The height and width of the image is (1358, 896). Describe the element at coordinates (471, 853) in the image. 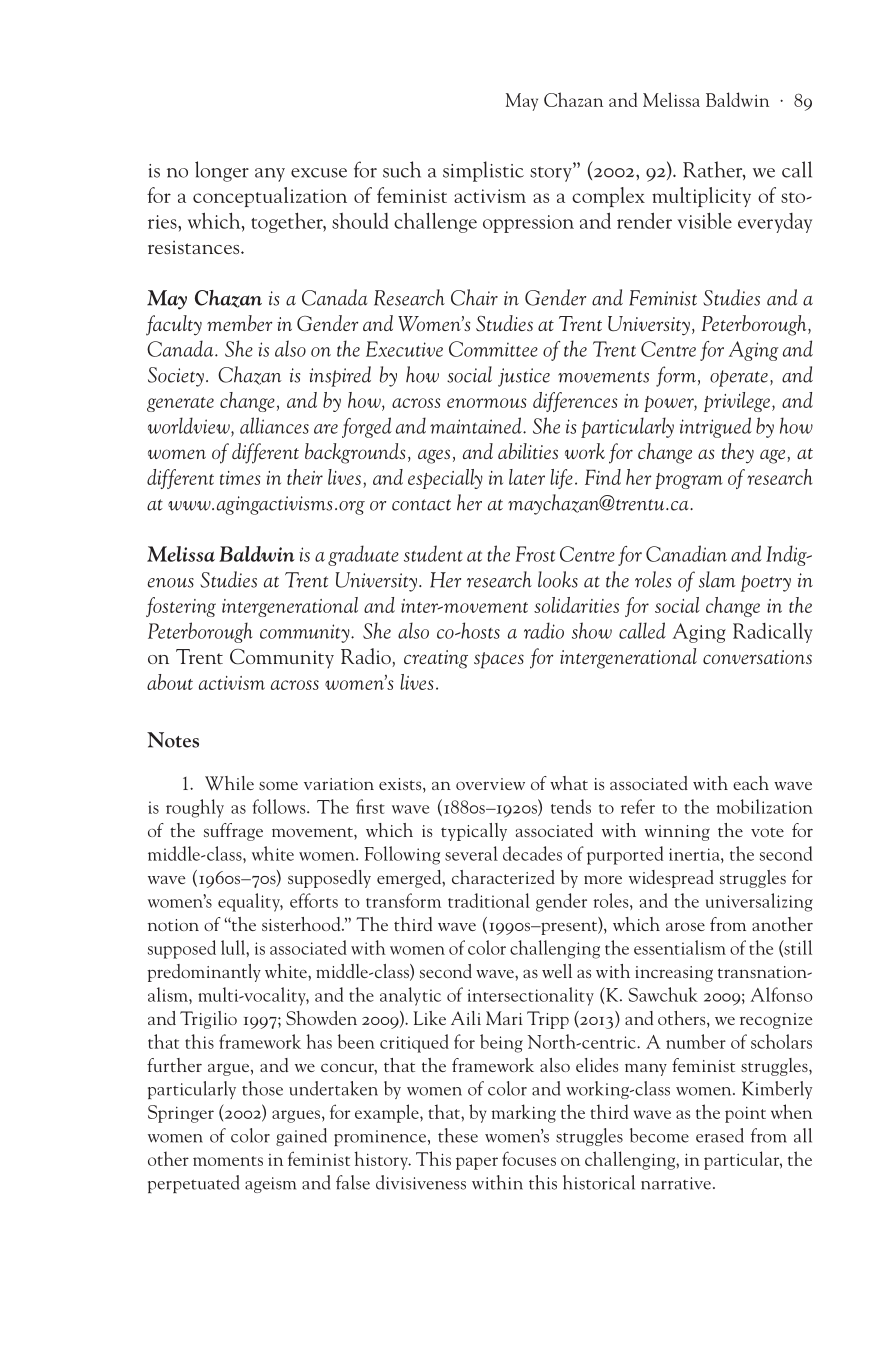

I see `several` at that location.
